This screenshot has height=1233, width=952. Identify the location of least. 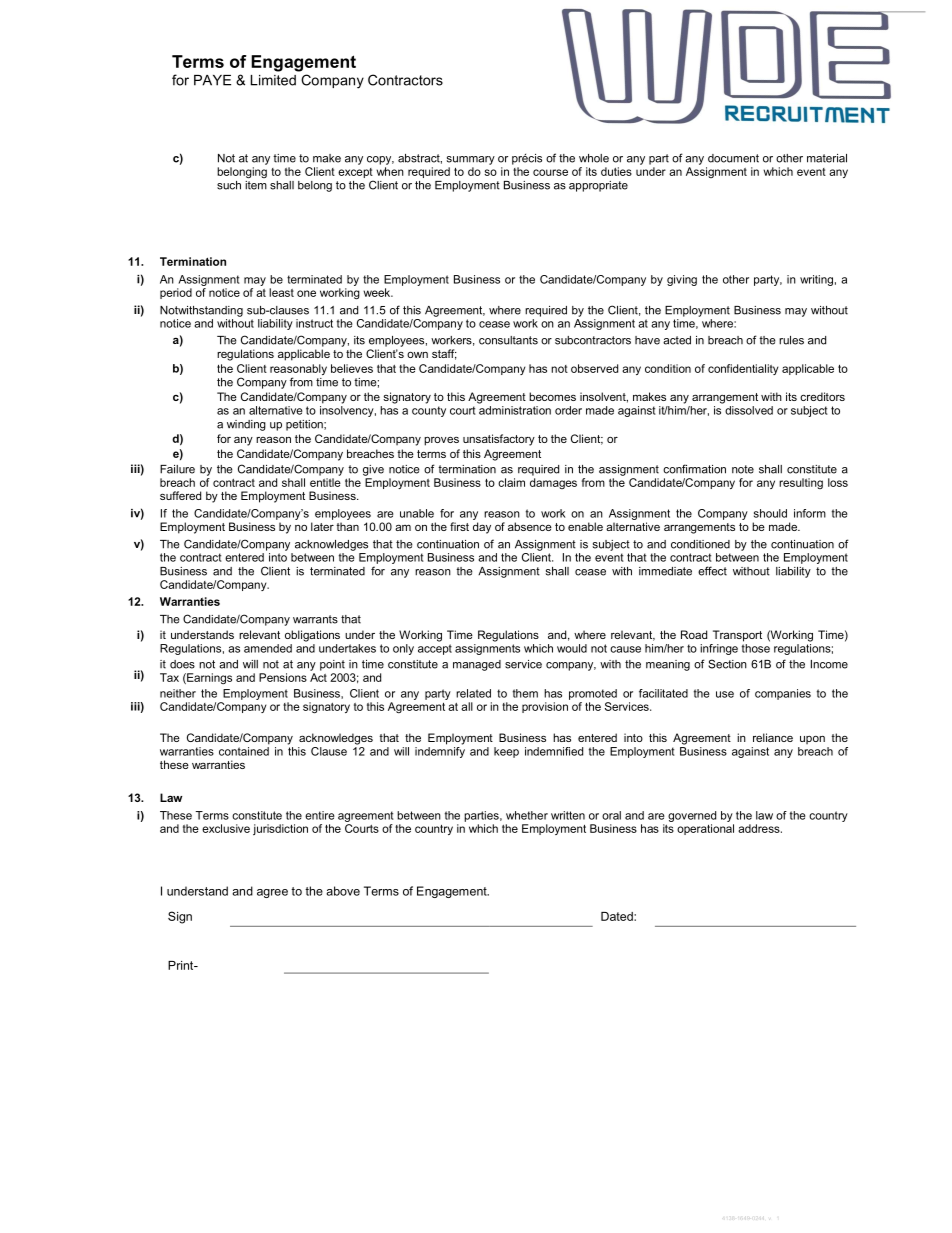
(281, 292).
